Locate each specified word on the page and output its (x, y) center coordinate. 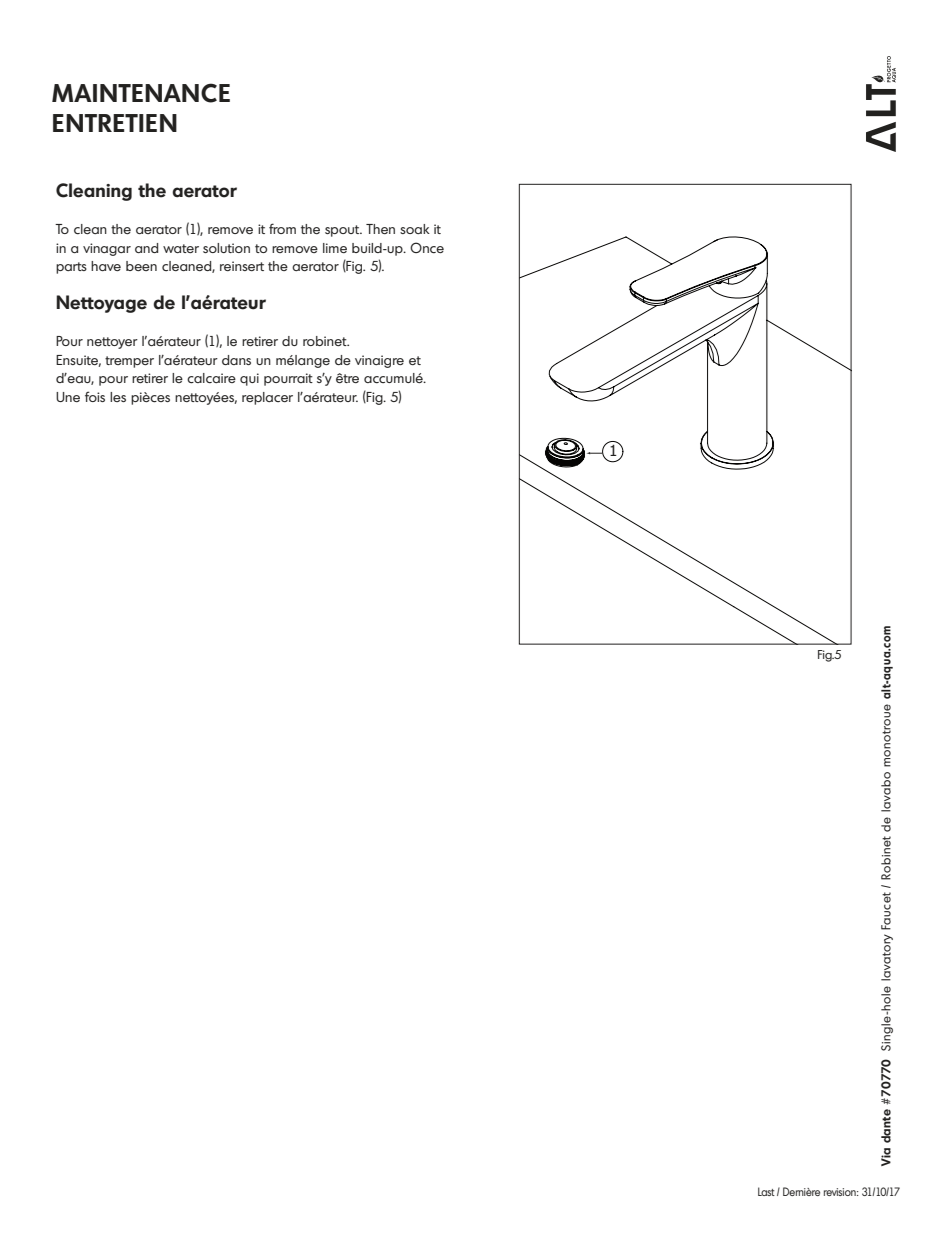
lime (335, 248)
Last (766, 1191)
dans (236, 360)
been (141, 266)
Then (380, 229)
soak (415, 229)
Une (68, 397)
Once (427, 247)
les (118, 397)
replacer (267, 398)
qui (249, 379)
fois (95, 396)
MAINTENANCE (141, 93)
